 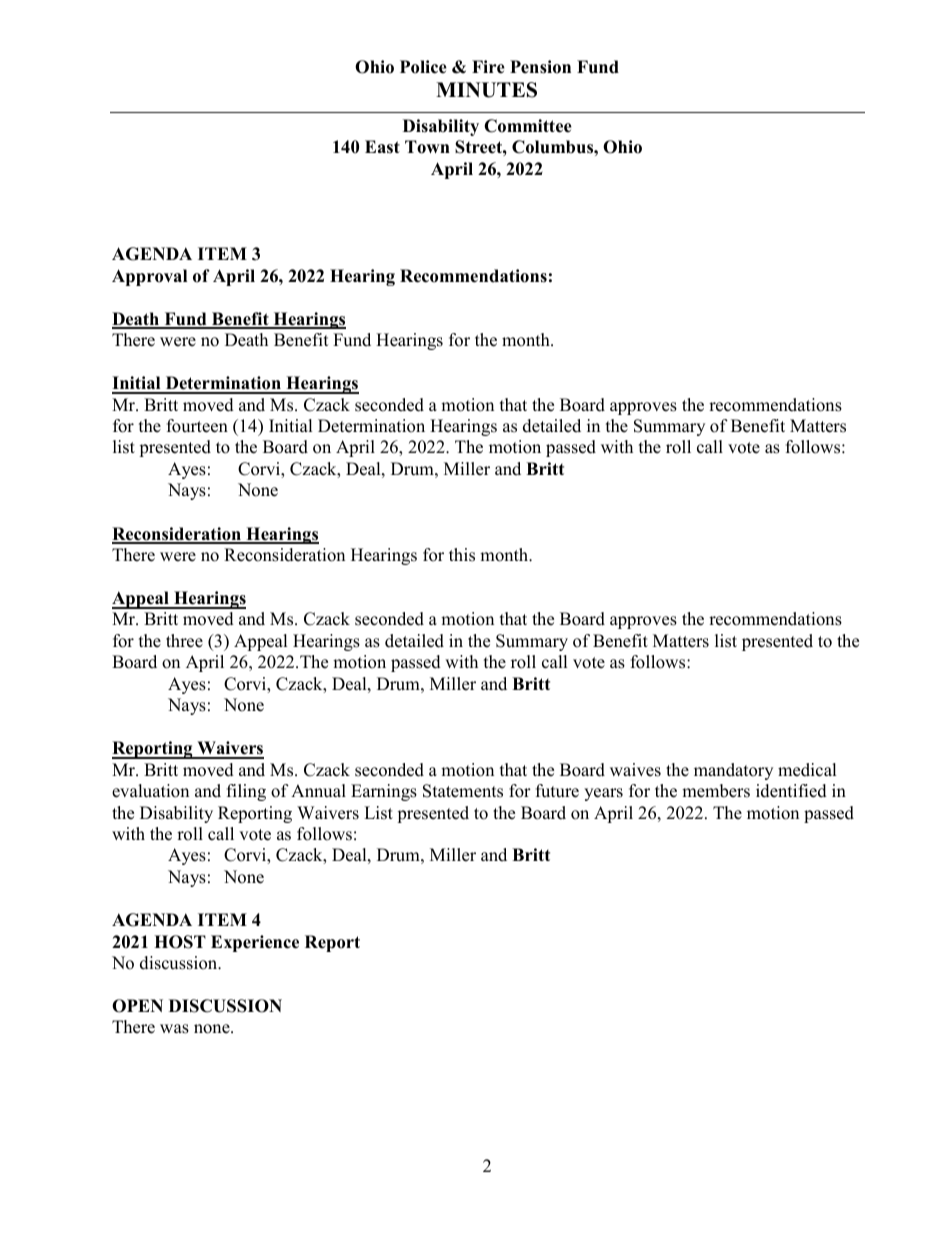 I want to click on was, so click(x=174, y=1029).
